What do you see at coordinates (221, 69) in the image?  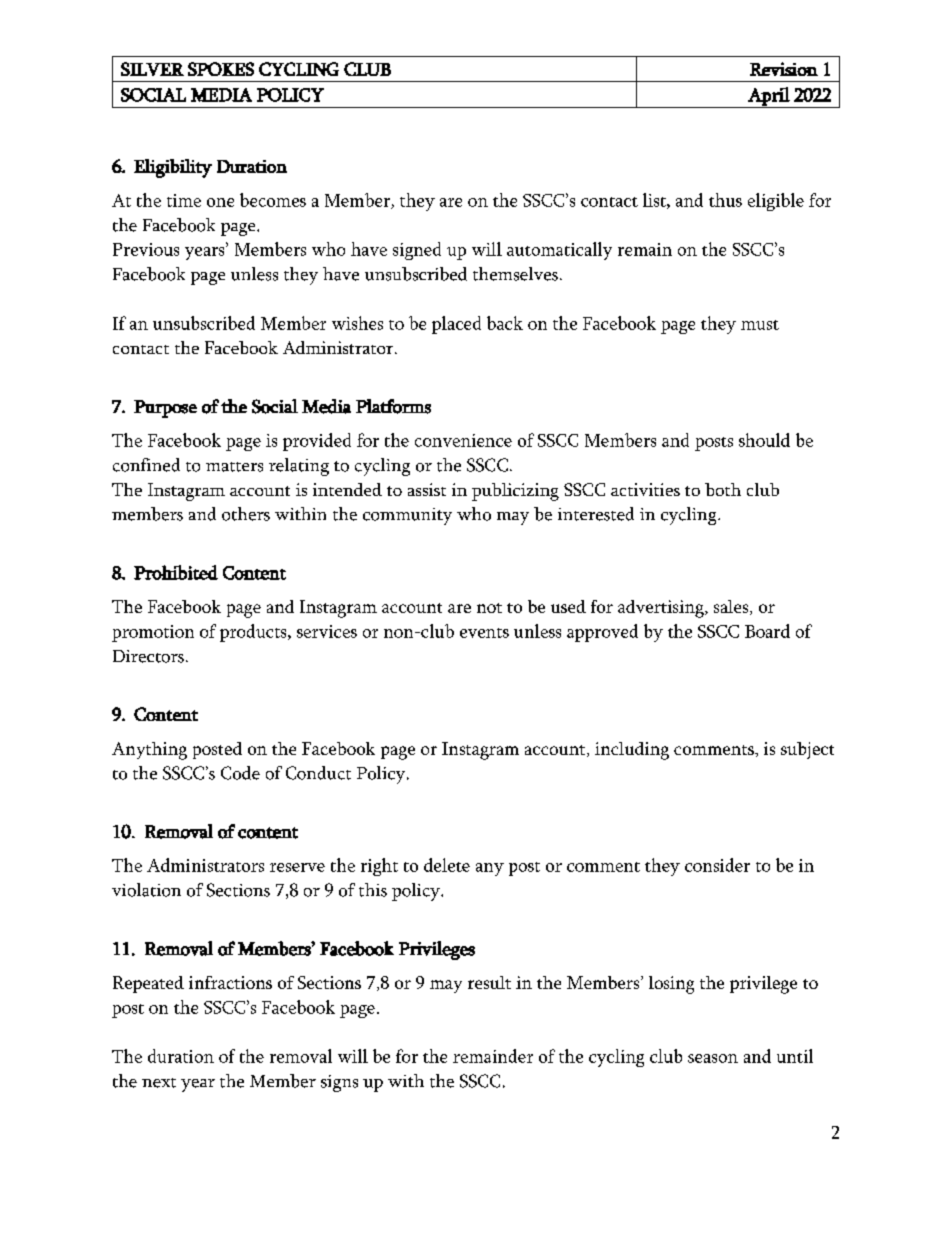 I see `SPOKES` at bounding box center [221, 69].
